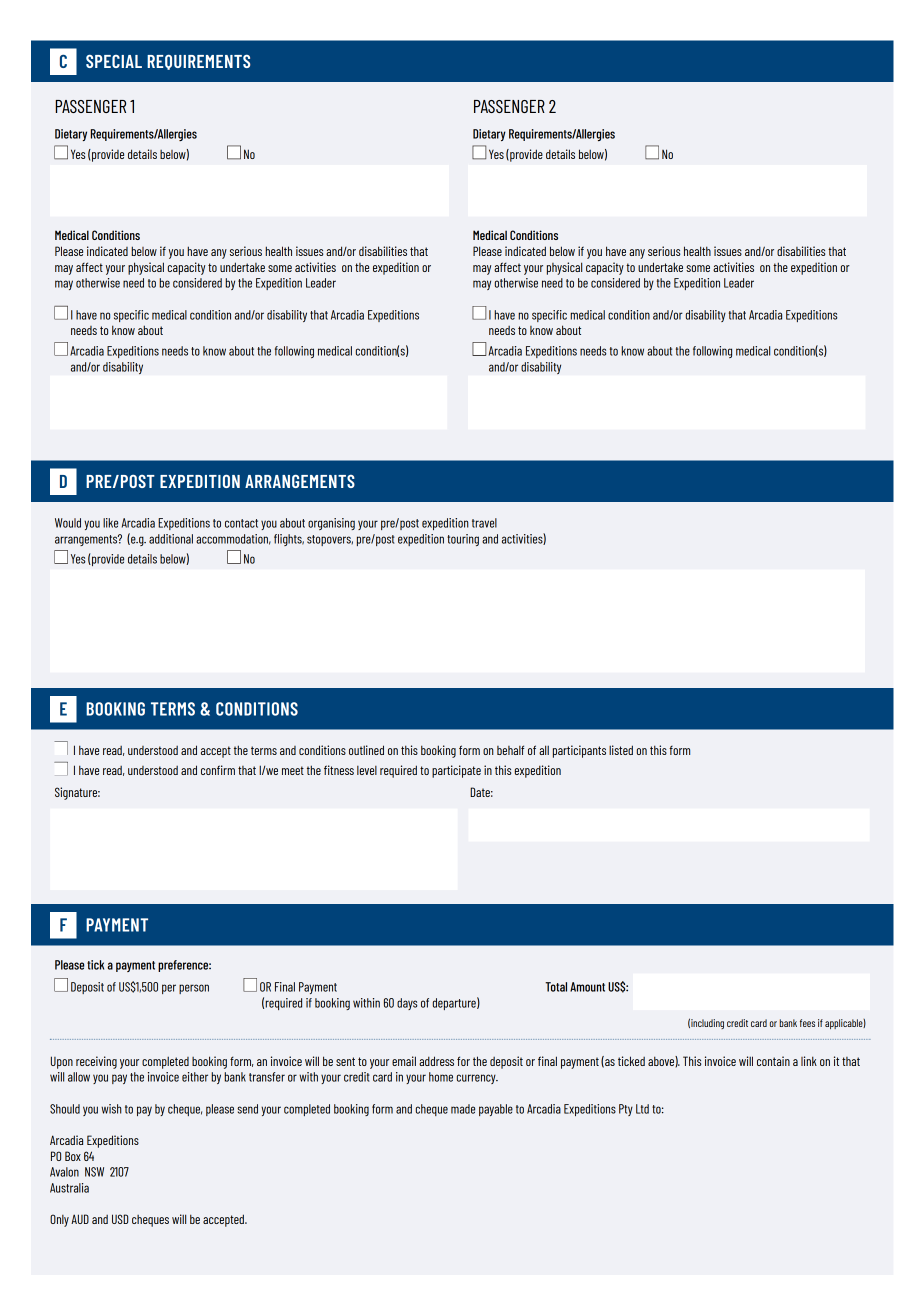 The height and width of the screenshot is (1308, 924). I want to click on participants, so click(579, 751).
